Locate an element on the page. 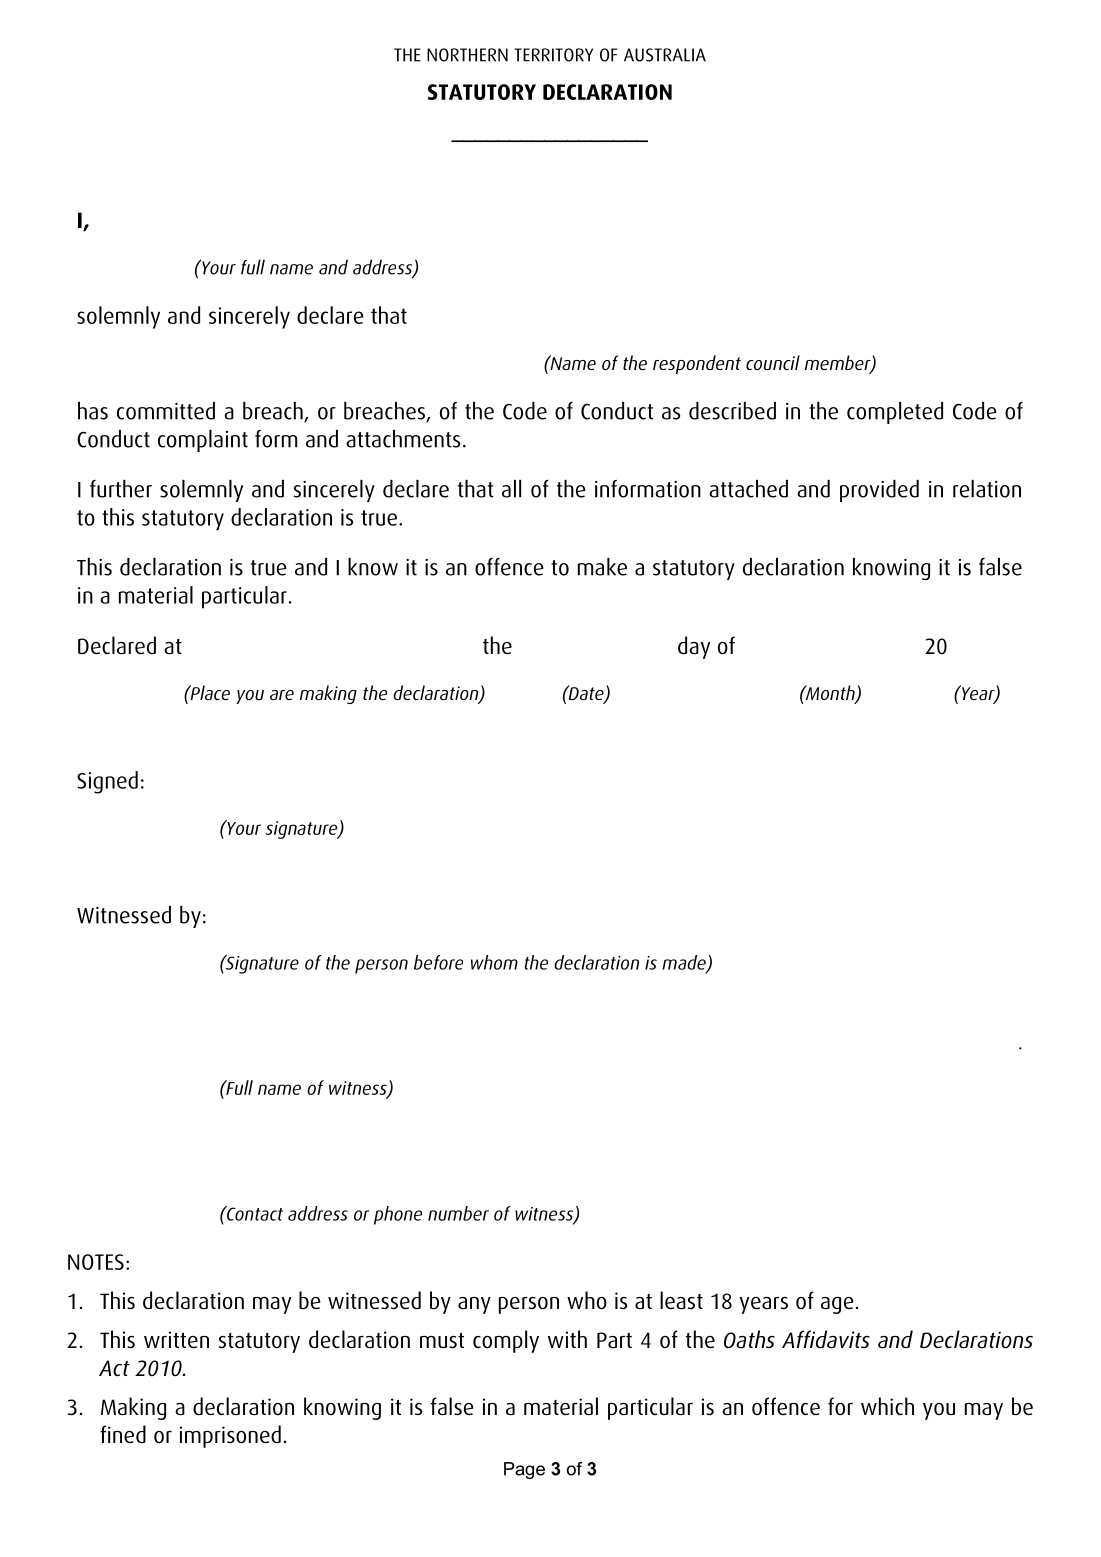 The width and height of the page is (1101, 1557). Affidavits is located at coordinates (826, 1339).
